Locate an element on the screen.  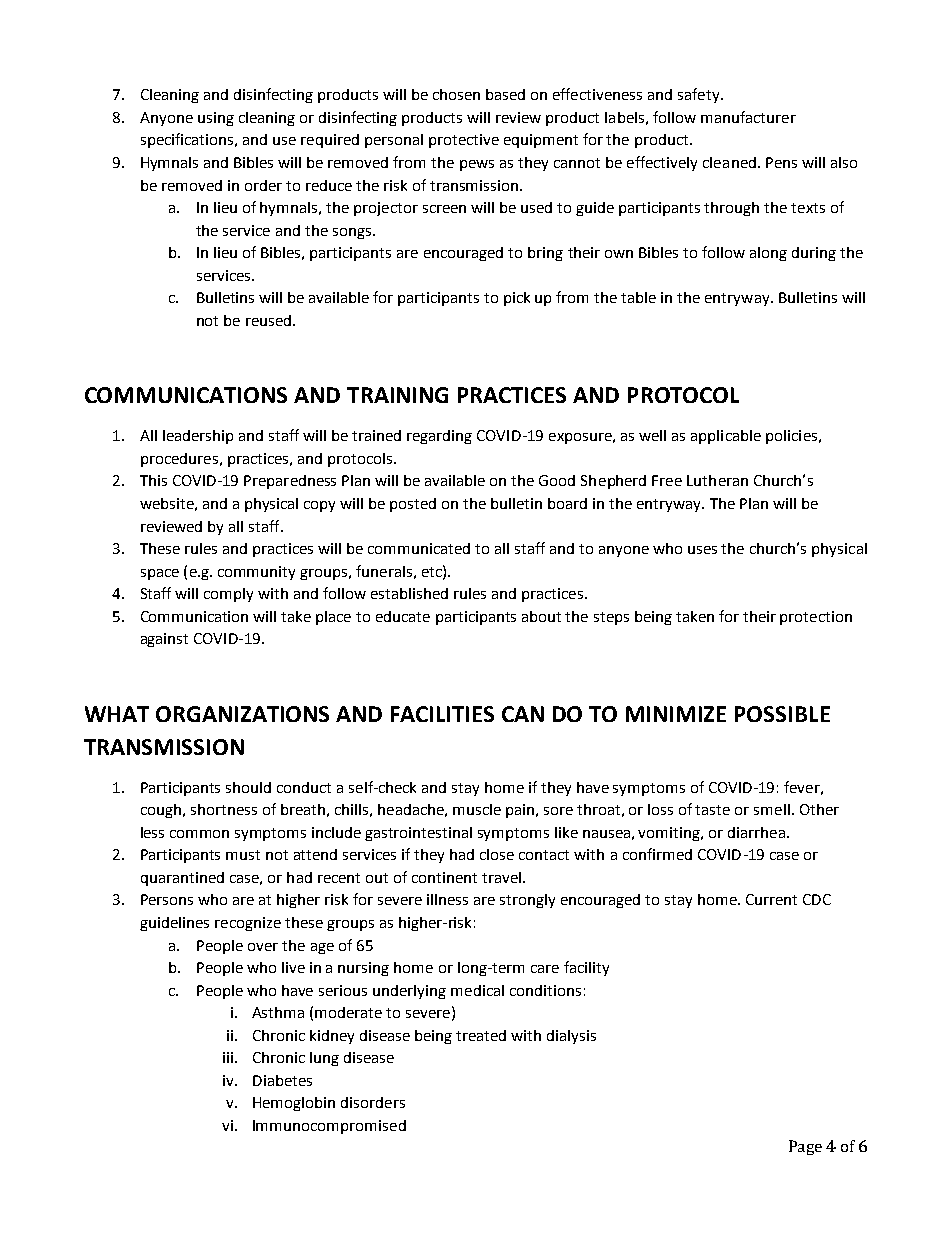
manufacturer is located at coordinates (748, 117).
